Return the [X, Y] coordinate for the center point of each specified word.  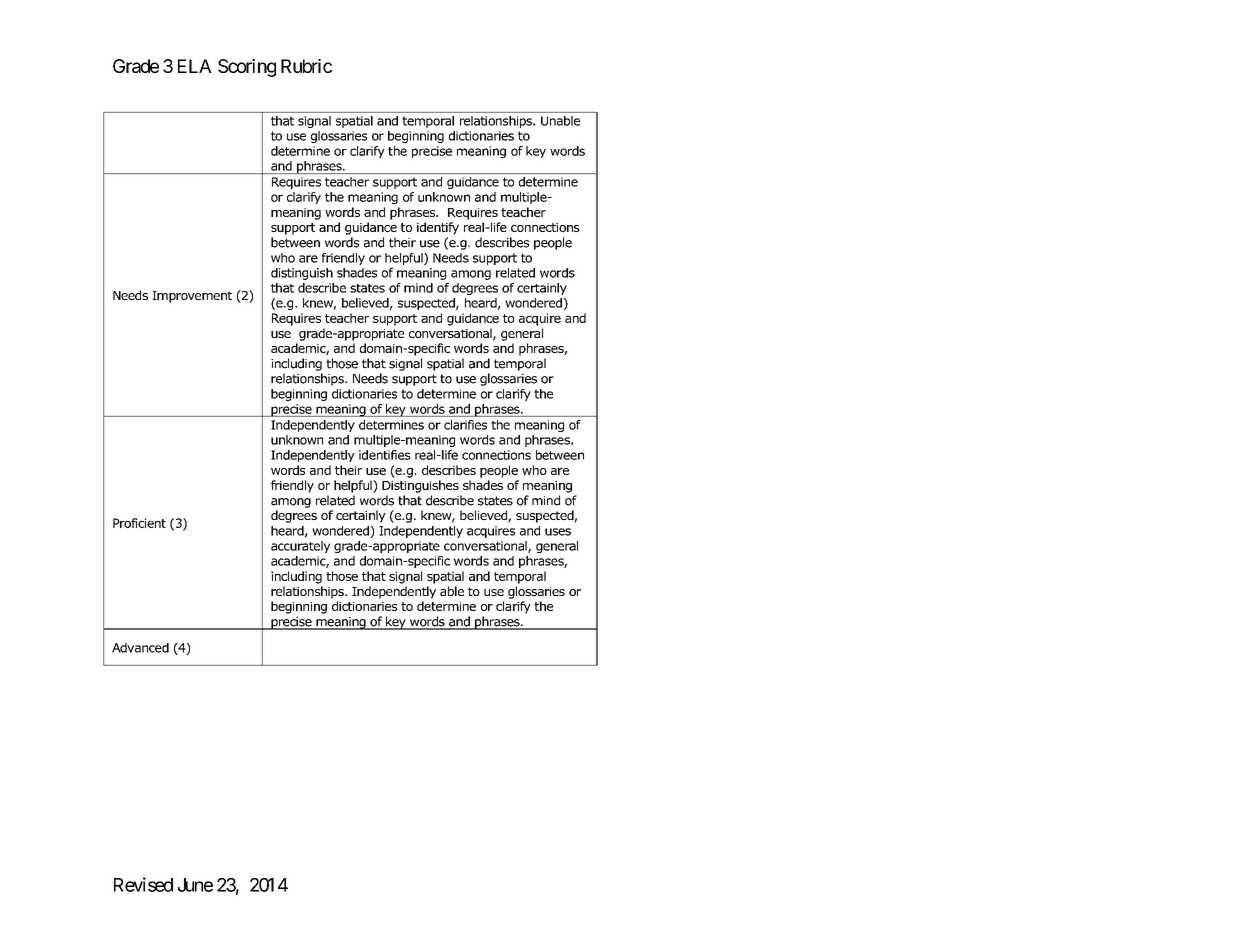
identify [438, 228]
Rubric [306, 66]
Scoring [247, 68]
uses [558, 532]
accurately [300, 547]
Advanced [140, 648]
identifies [384, 455]
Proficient [139, 523]
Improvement [192, 297]
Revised [143, 884]
